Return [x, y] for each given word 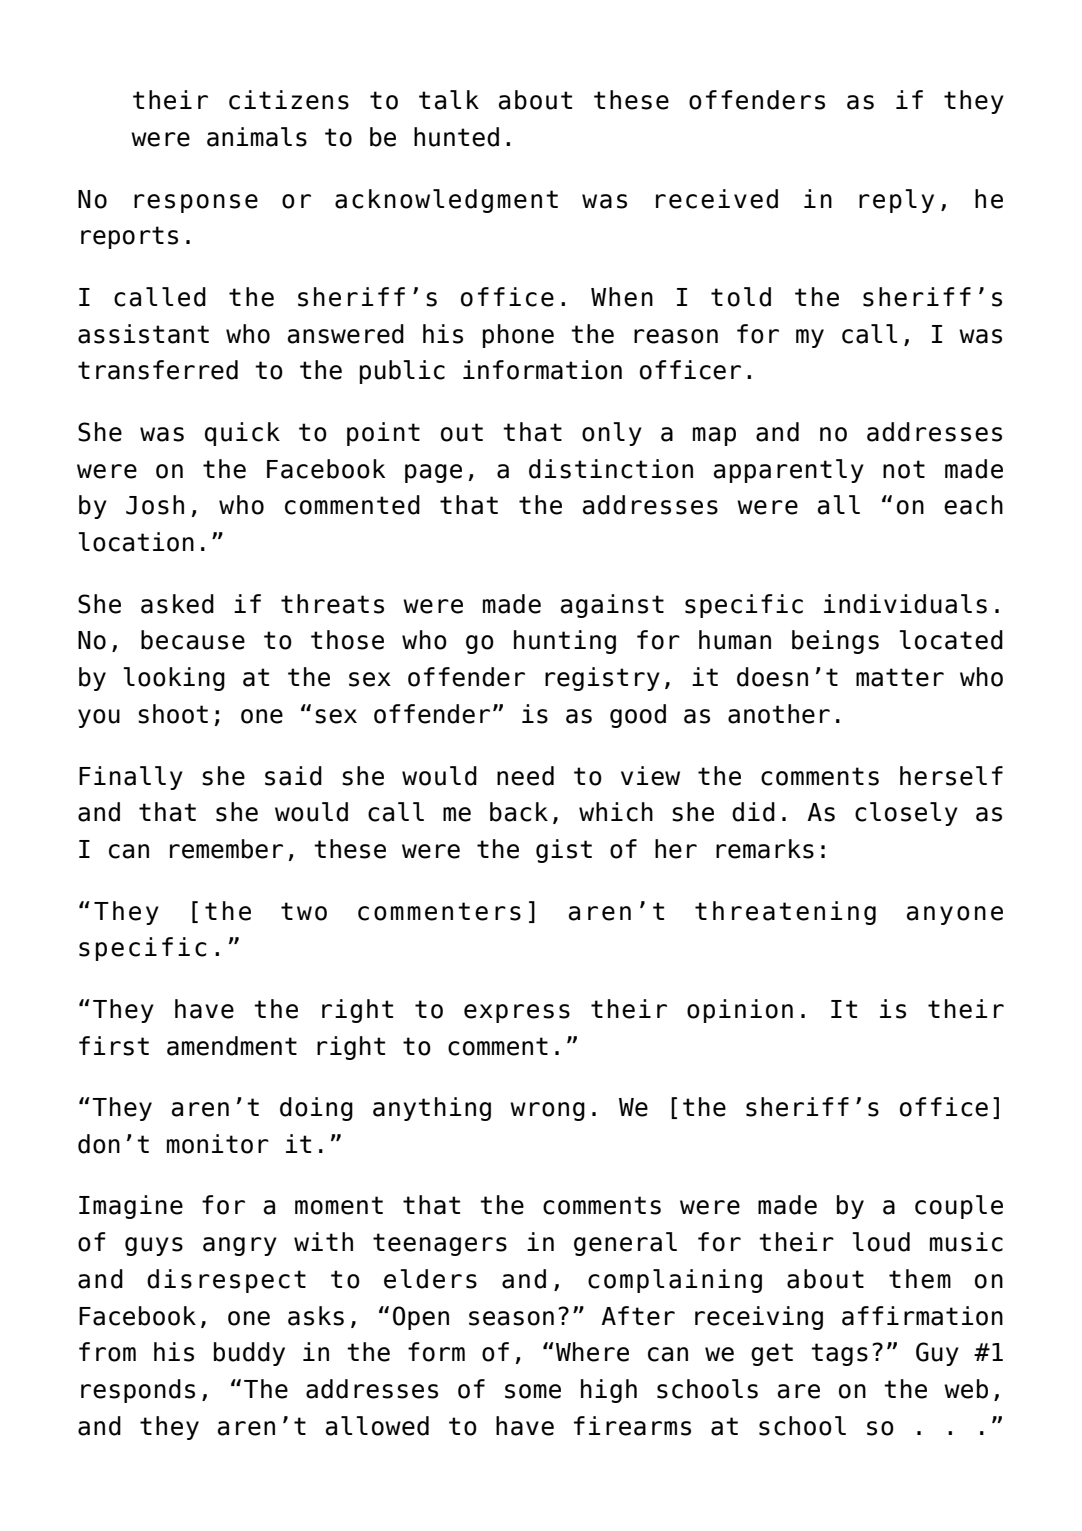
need [525, 776]
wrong [547, 1111]
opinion [740, 1011]
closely [906, 814]
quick [242, 434]
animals [257, 137]
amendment [232, 1046]
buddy [249, 1354]
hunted [456, 137]
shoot [173, 714]
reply [896, 201]
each [973, 505]
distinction [611, 469]
